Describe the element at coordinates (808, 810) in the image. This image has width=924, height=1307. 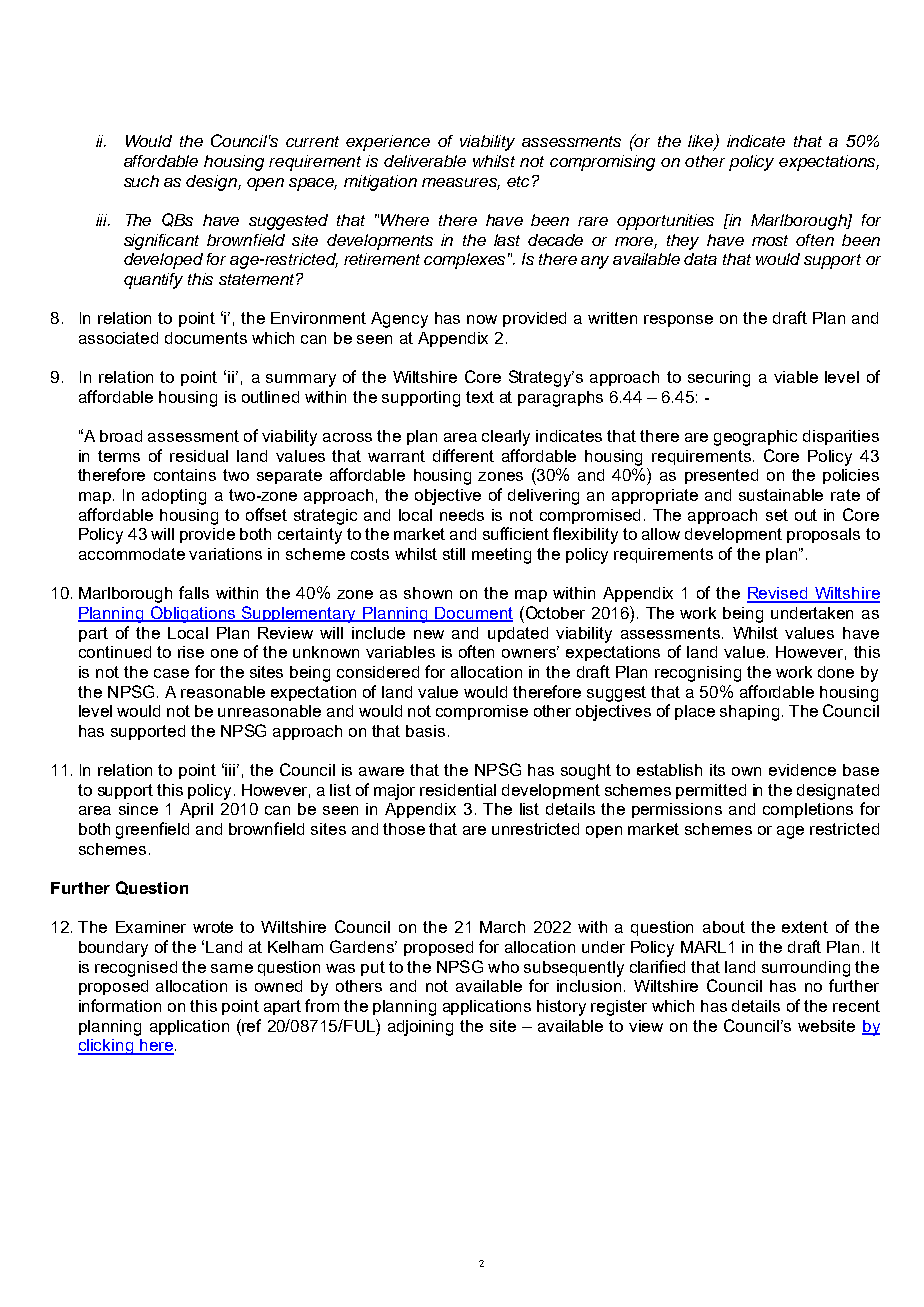
I see `completions` at that location.
